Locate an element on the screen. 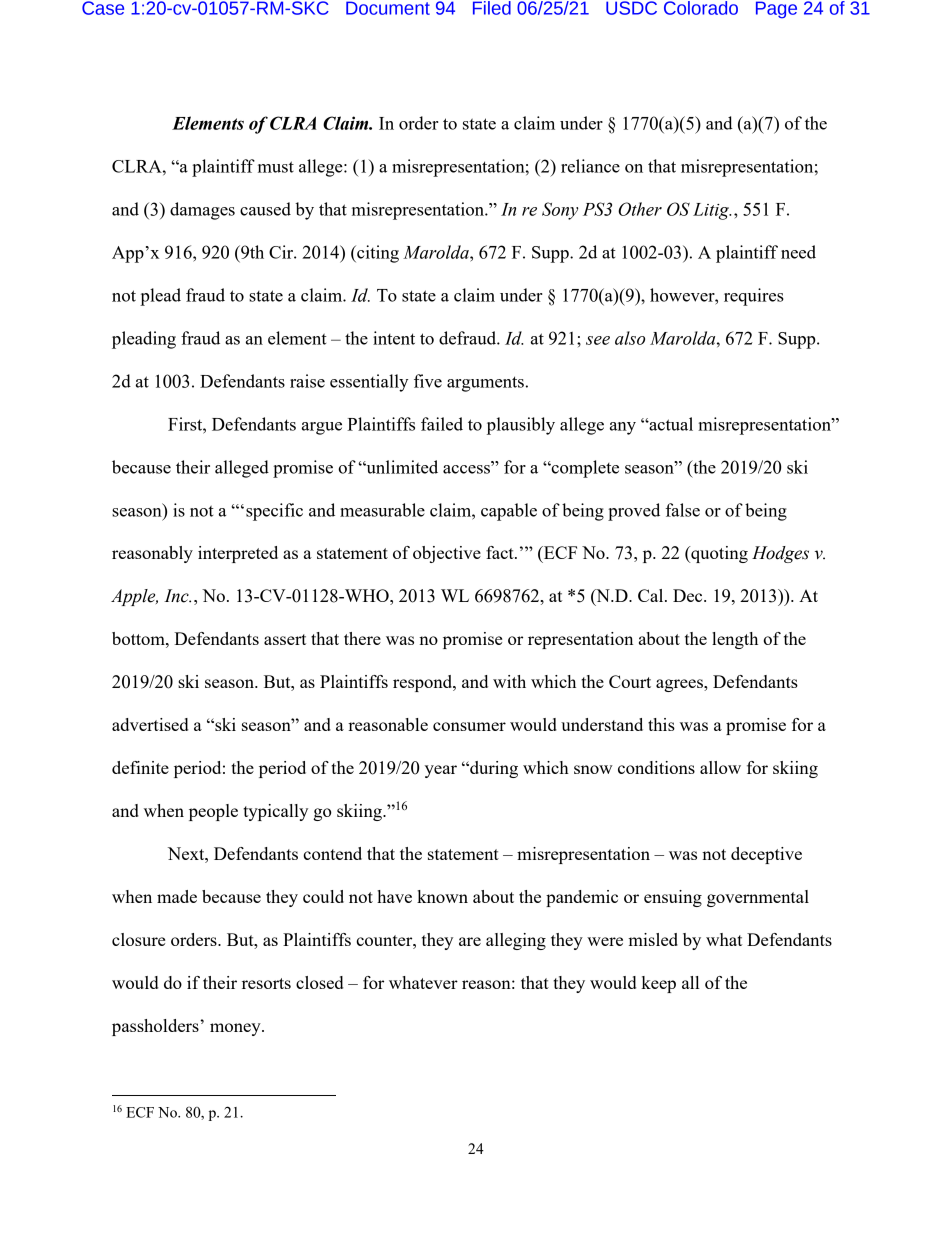 The height and width of the screenshot is (1233, 952). false is located at coordinates (682, 510).
